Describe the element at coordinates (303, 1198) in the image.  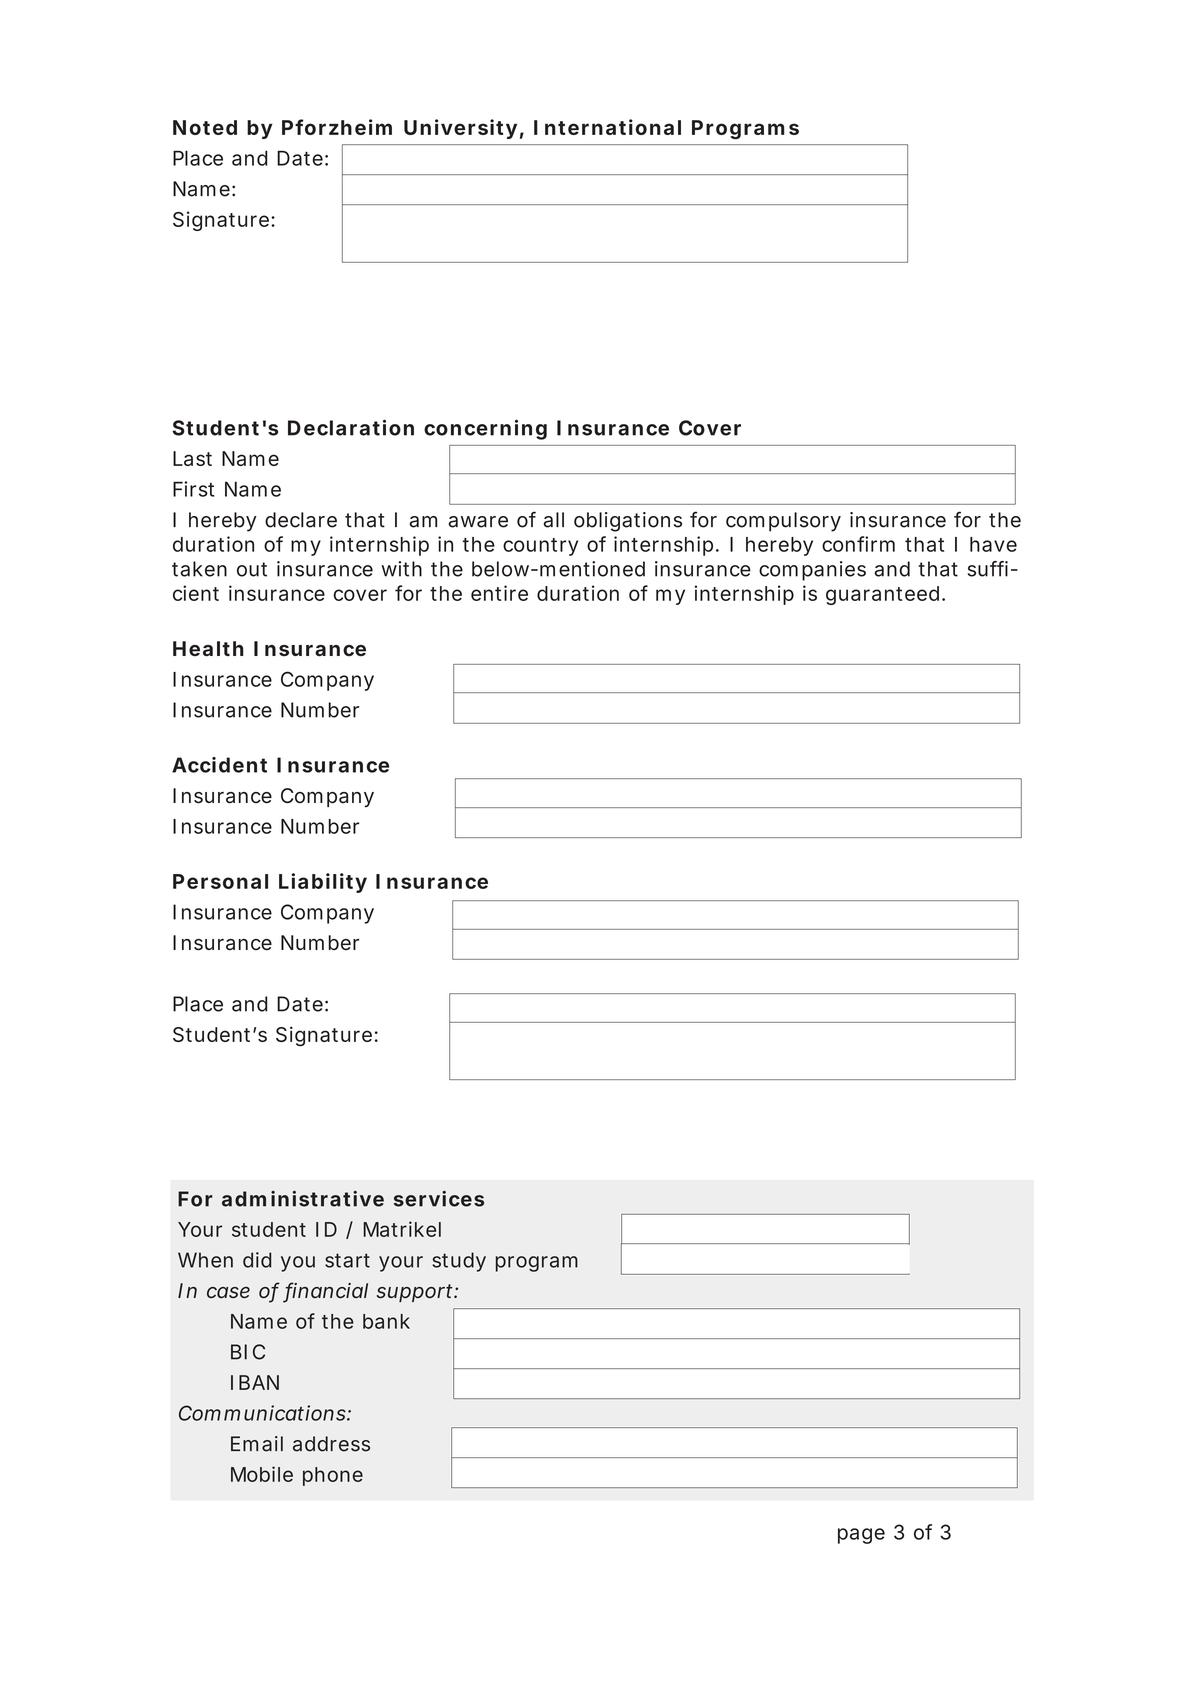
I see `administrative` at that location.
